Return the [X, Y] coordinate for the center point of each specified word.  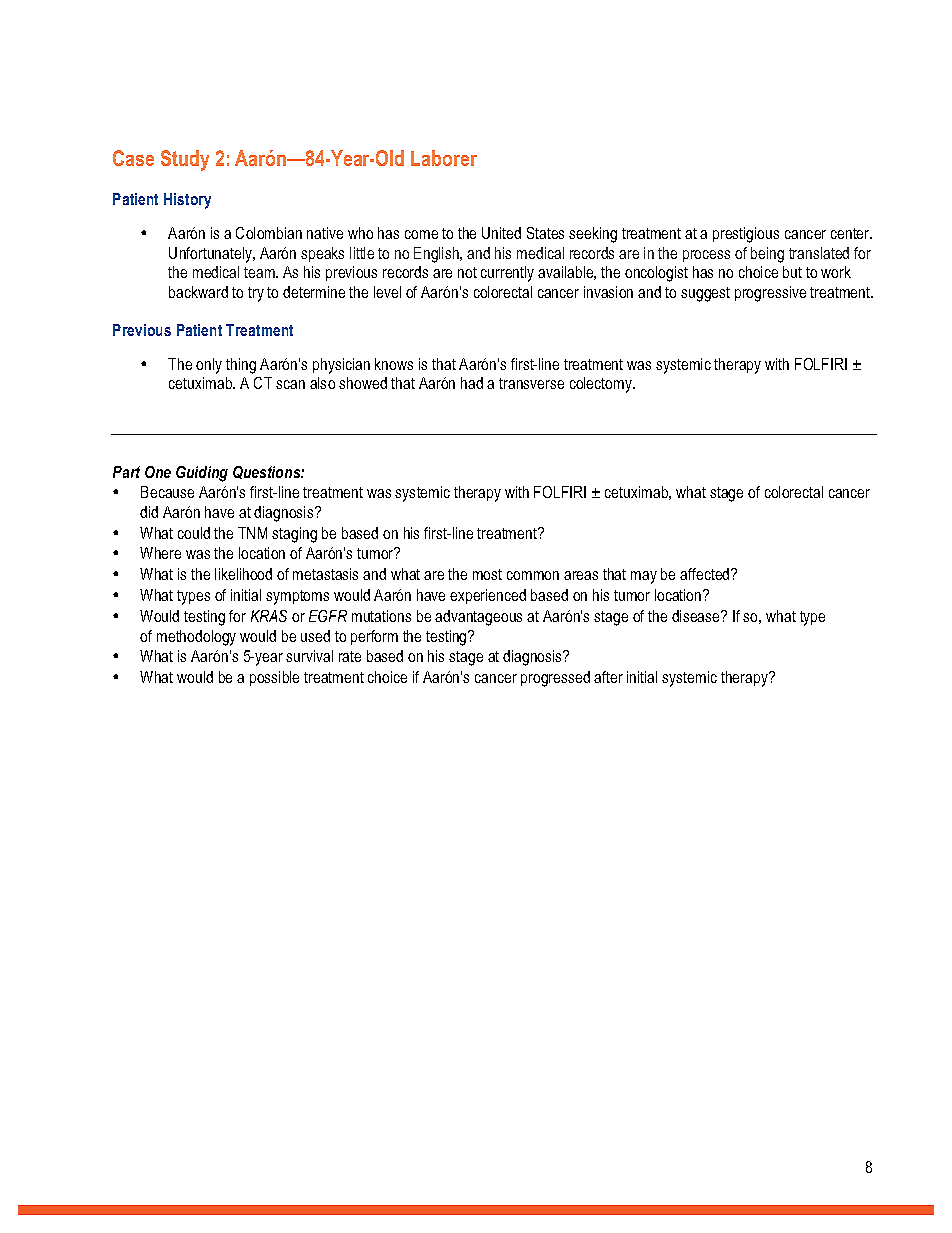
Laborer [444, 158]
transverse [531, 383]
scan [290, 384]
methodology [196, 638]
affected [706, 574]
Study [185, 160]
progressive [770, 294]
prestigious [746, 235]
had [472, 383]
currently [507, 274]
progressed [555, 679]
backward [198, 292]
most [487, 574]
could [194, 533]
